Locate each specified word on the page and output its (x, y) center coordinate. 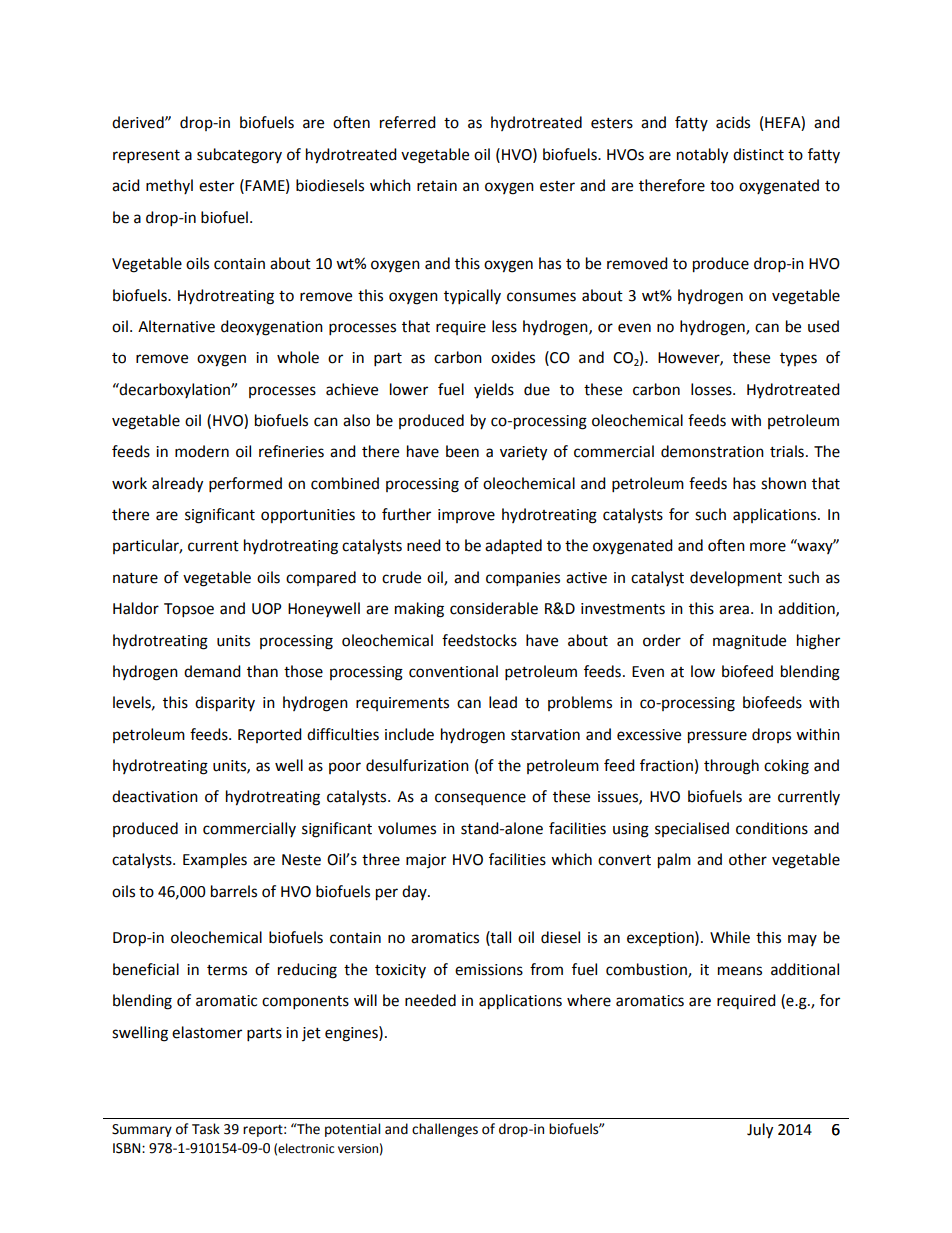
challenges (445, 1130)
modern (202, 451)
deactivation (155, 796)
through (731, 767)
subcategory (239, 156)
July (760, 1131)
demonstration (712, 451)
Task (206, 1129)
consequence (480, 799)
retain (437, 186)
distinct (758, 154)
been (462, 451)
